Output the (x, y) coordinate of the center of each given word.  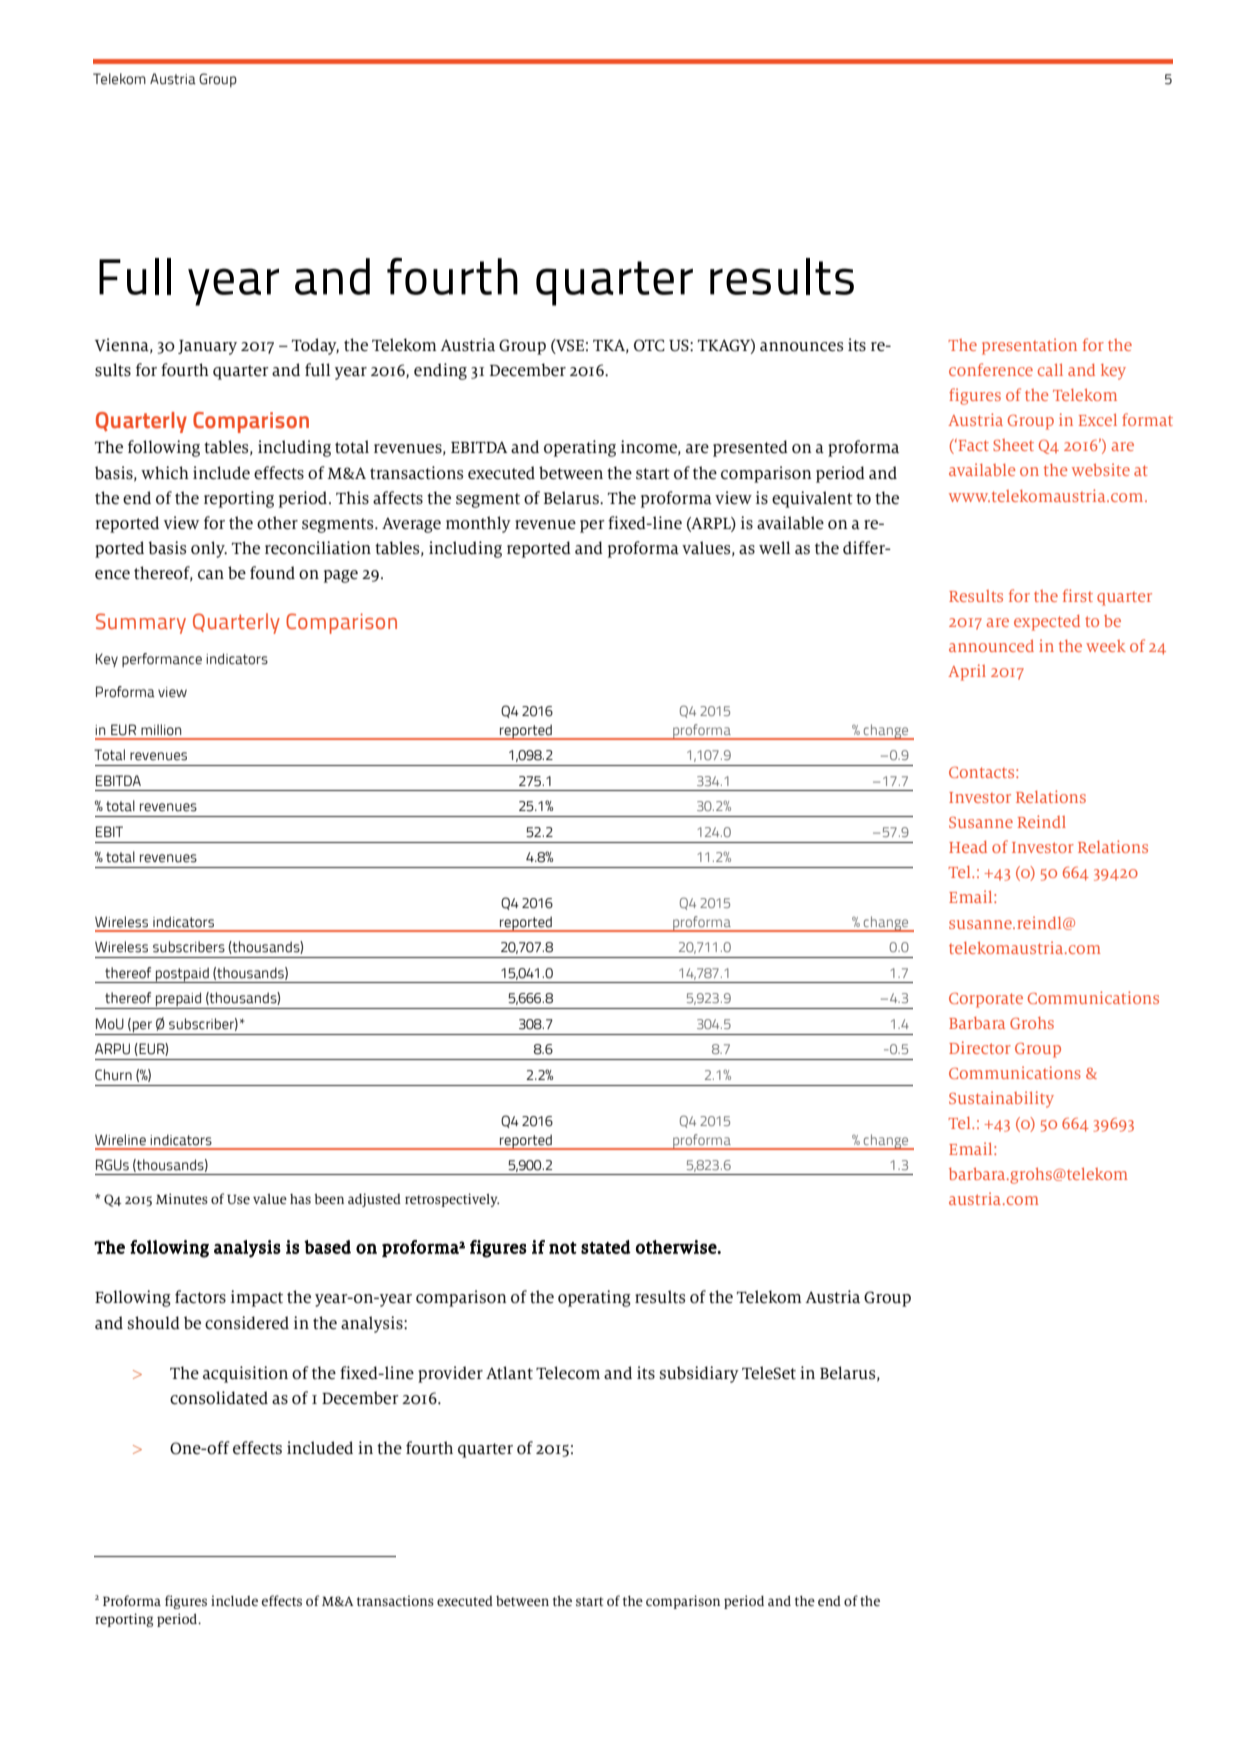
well (774, 548)
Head (968, 847)
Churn (113, 1075)
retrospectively (452, 1200)
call (1050, 370)
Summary (141, 623)
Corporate (986, 1000)
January (207, 347)
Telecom (568, 1373)
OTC (649, 345)
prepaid (178, 1000)
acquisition (245, 1374)
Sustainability (1001, 1099)
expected (1047, 623)
